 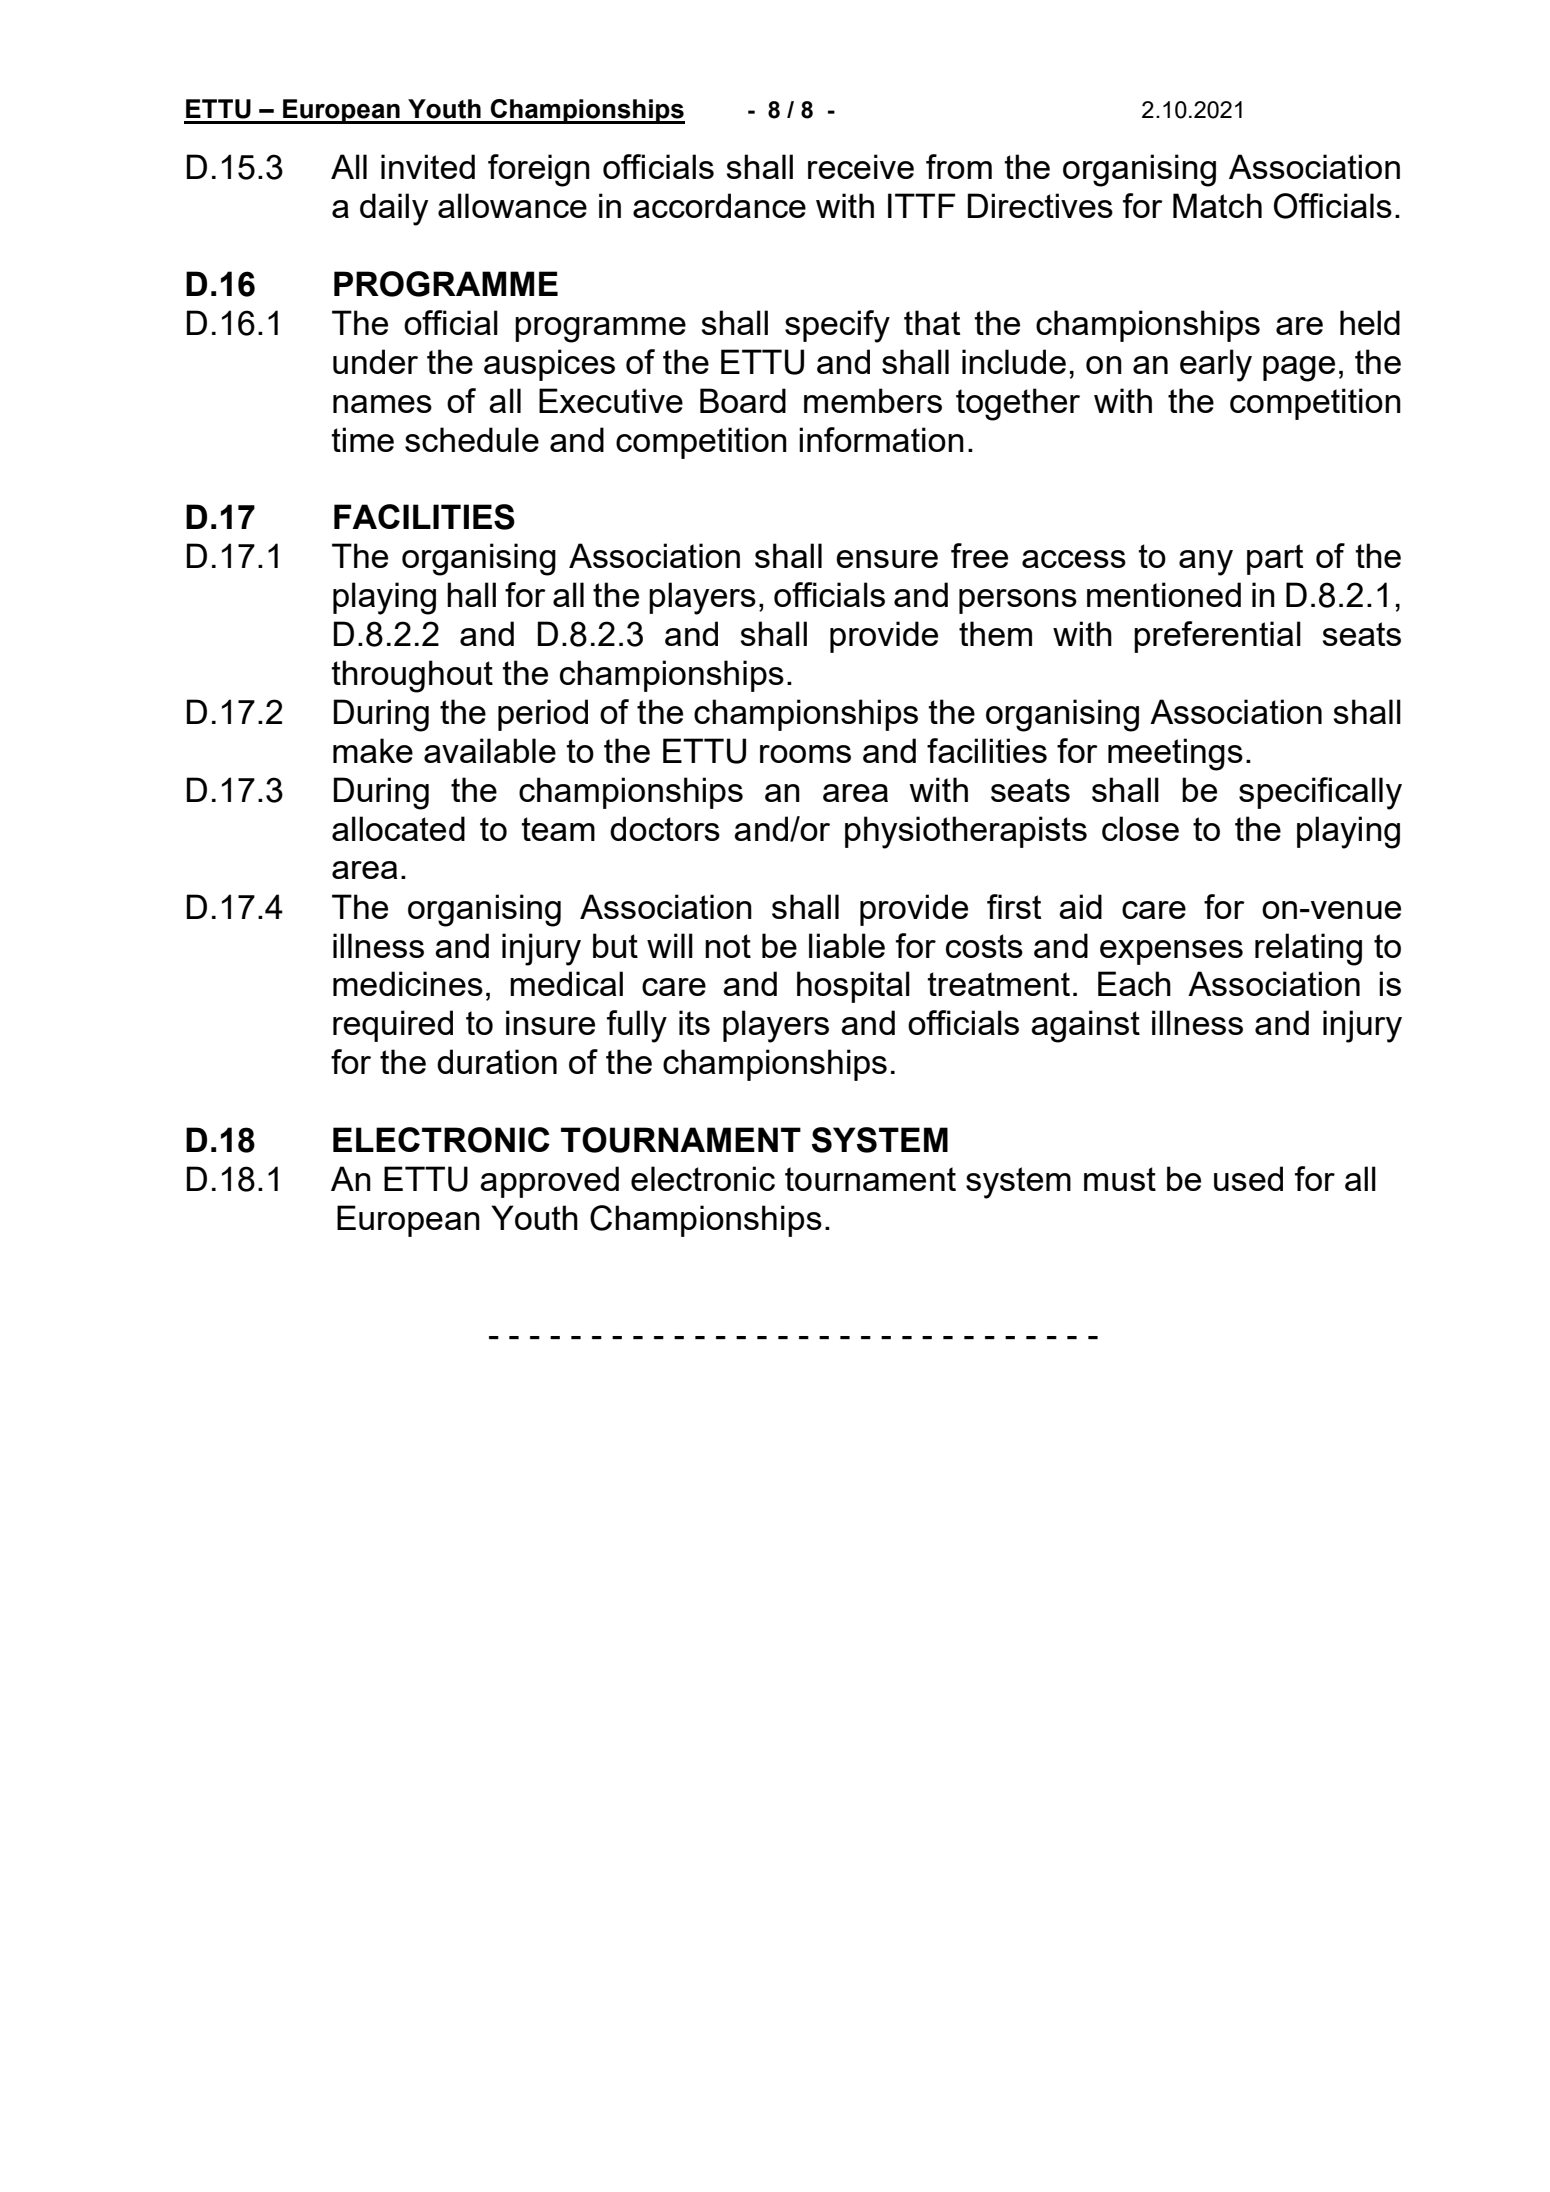 What do you see at coordinates (847, 945) in the document?
I see `liable` at bounding box center [847, 945].
